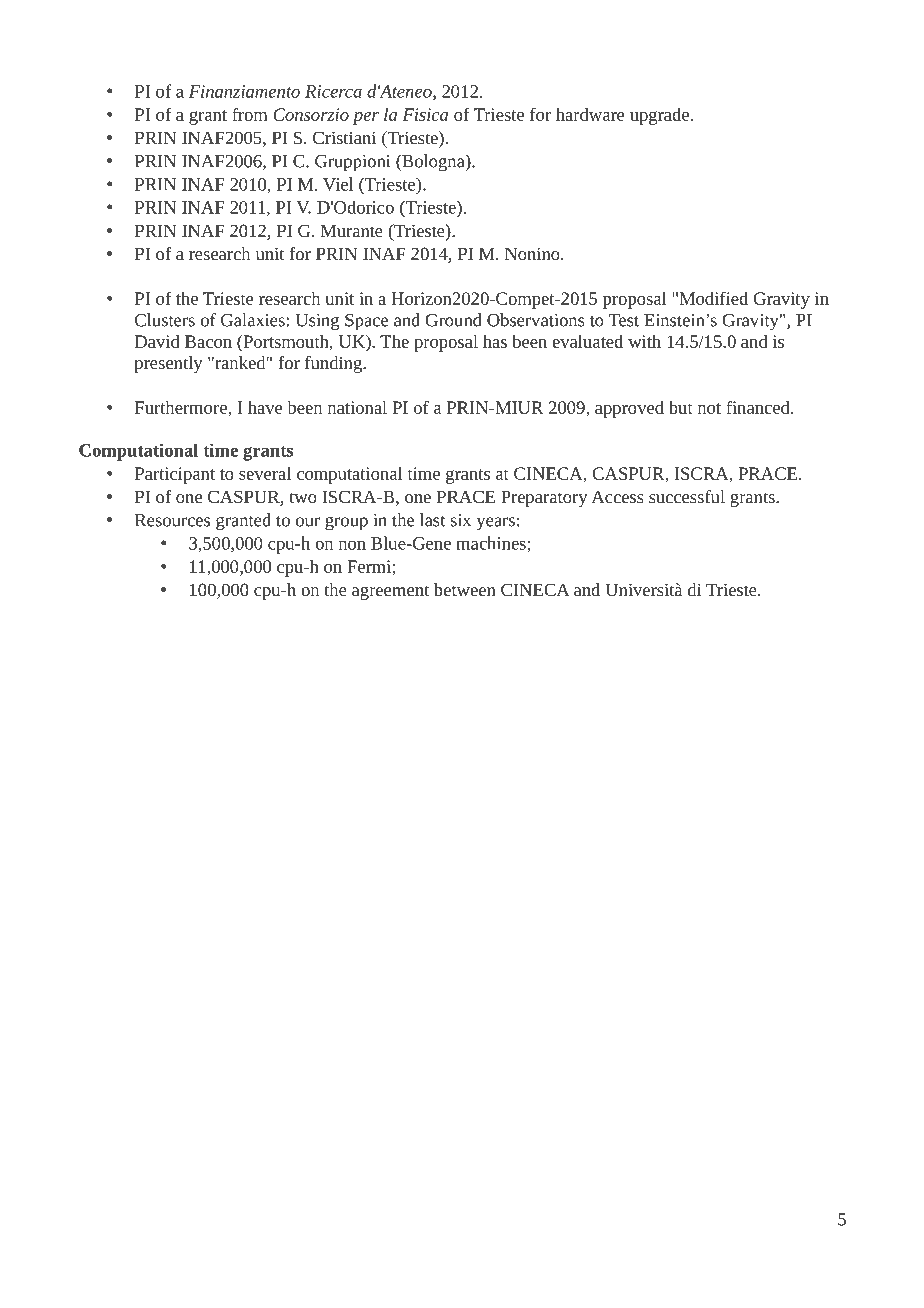 The width and height of the screenshot is (924, 1308). I want to click on Bologna, so click(433, 163).
